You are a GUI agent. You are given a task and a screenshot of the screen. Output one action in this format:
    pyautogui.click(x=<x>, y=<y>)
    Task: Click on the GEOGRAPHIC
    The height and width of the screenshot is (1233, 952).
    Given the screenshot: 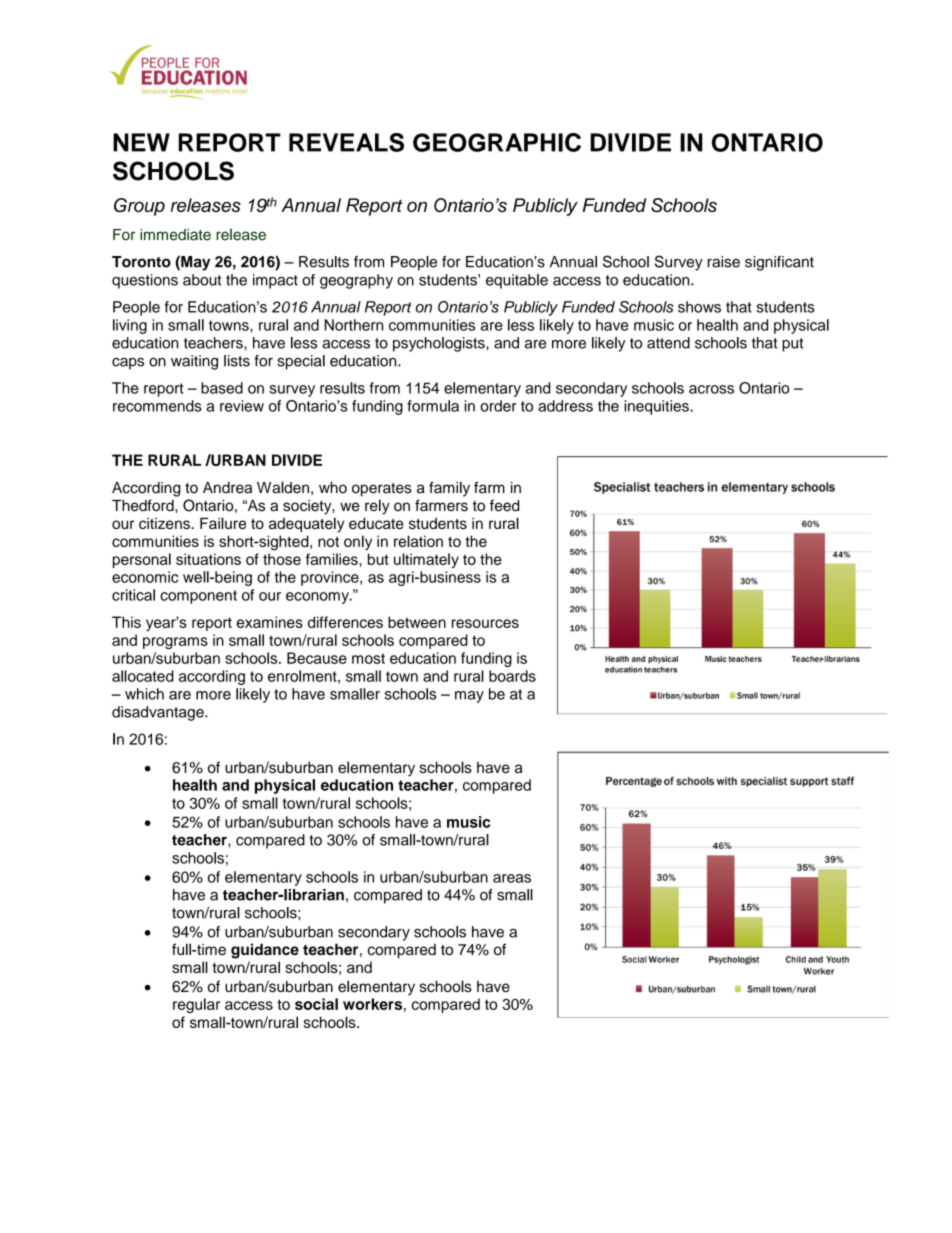 What is the action you would take?
    pyautogui.click(x=497, y=142)
